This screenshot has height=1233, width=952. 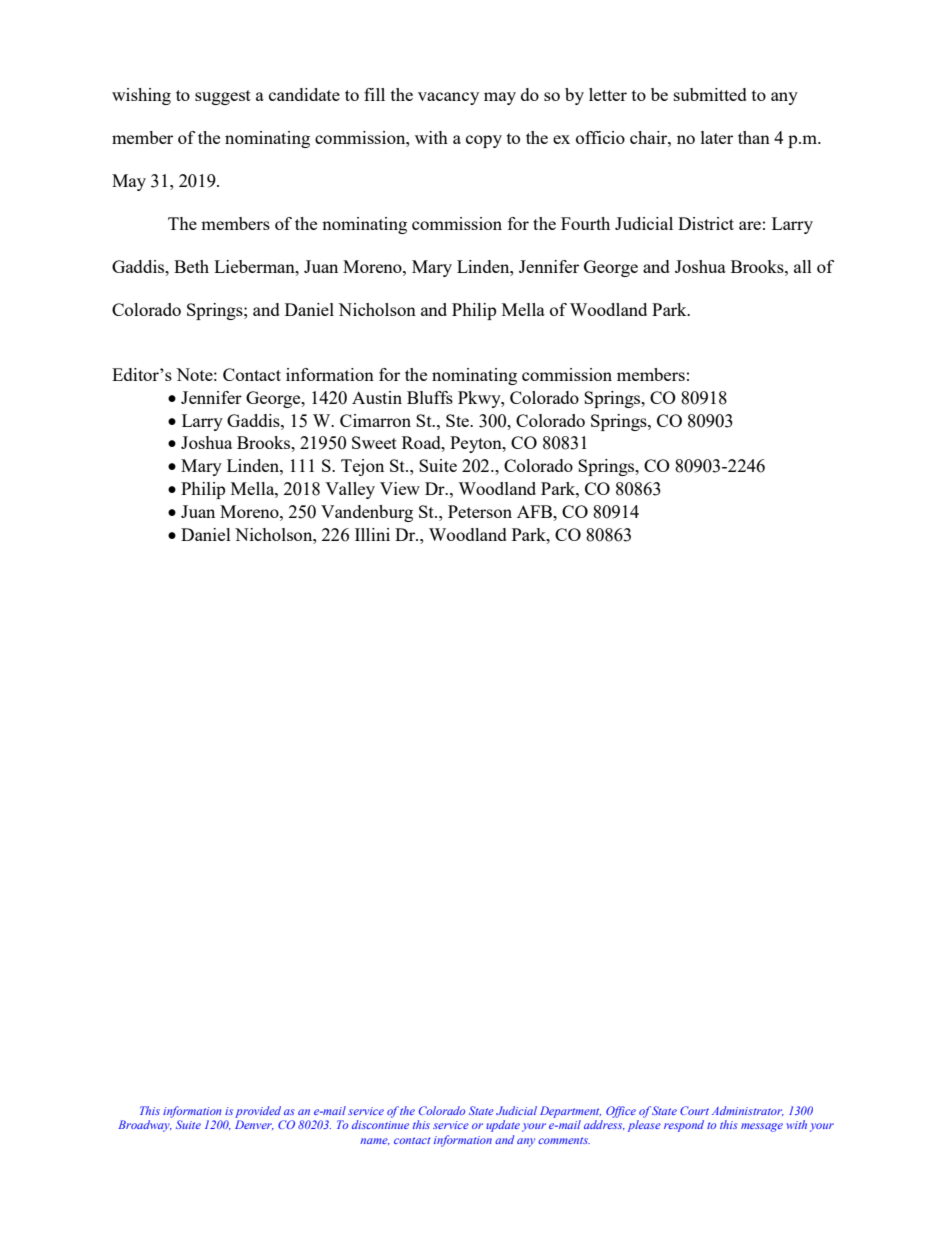 I want to click on provided, so click(x=258, y=1112).
